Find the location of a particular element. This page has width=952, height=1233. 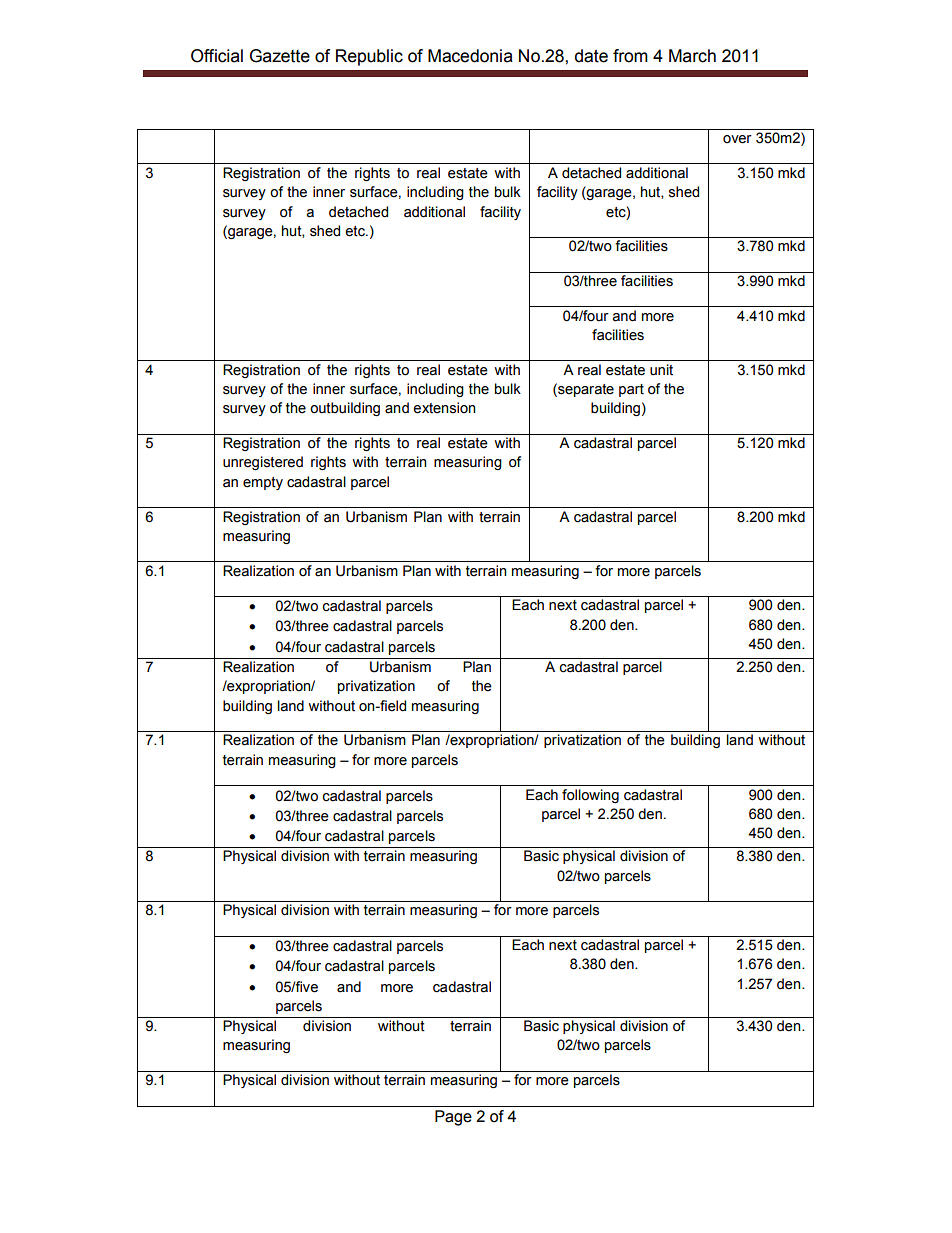

unregistered is located at coordinates (263, 463).
